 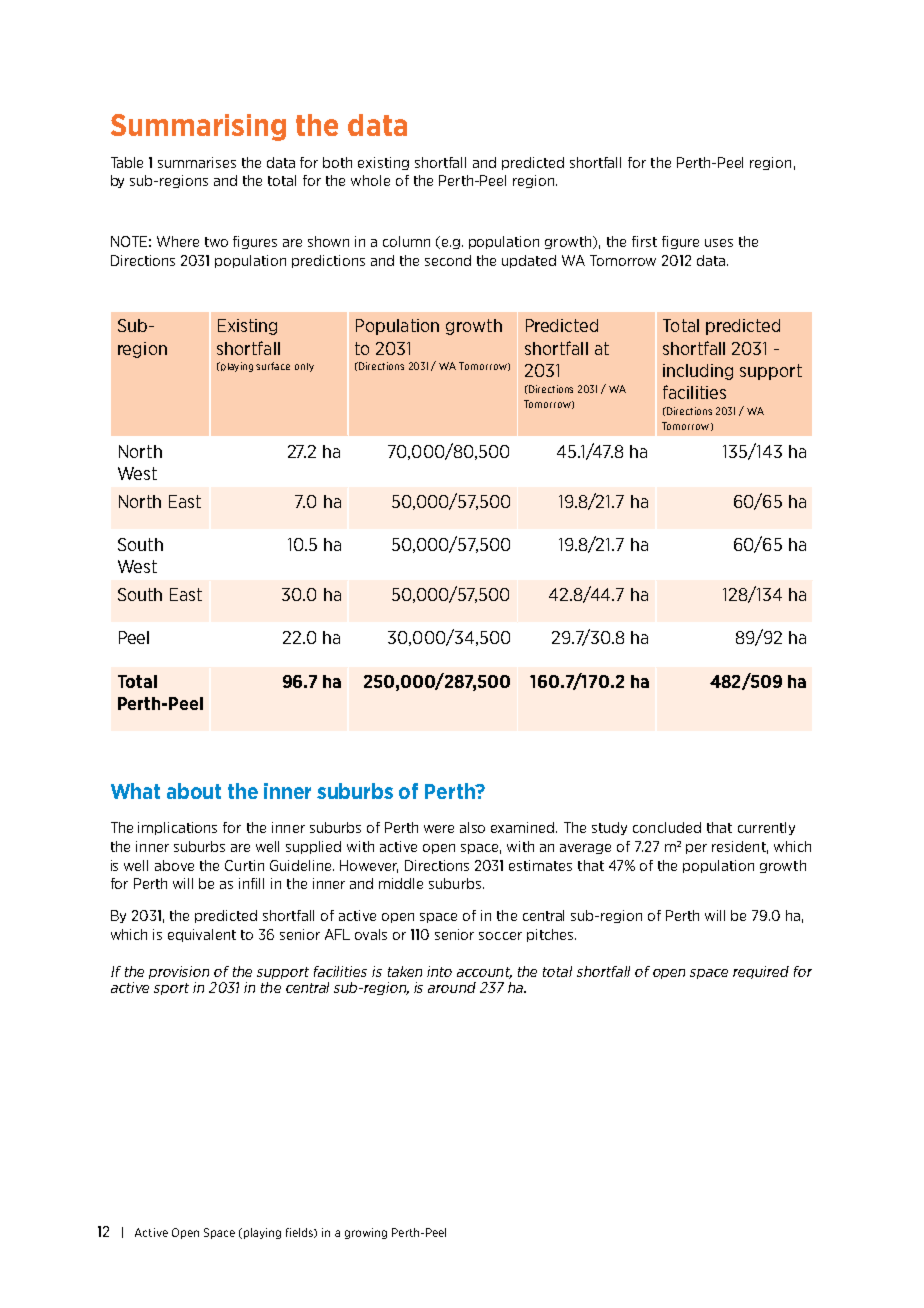 What do you see at coordinates (551, 935) in the screenshot?
I see `pitches` at bounding box center [551, 935].
